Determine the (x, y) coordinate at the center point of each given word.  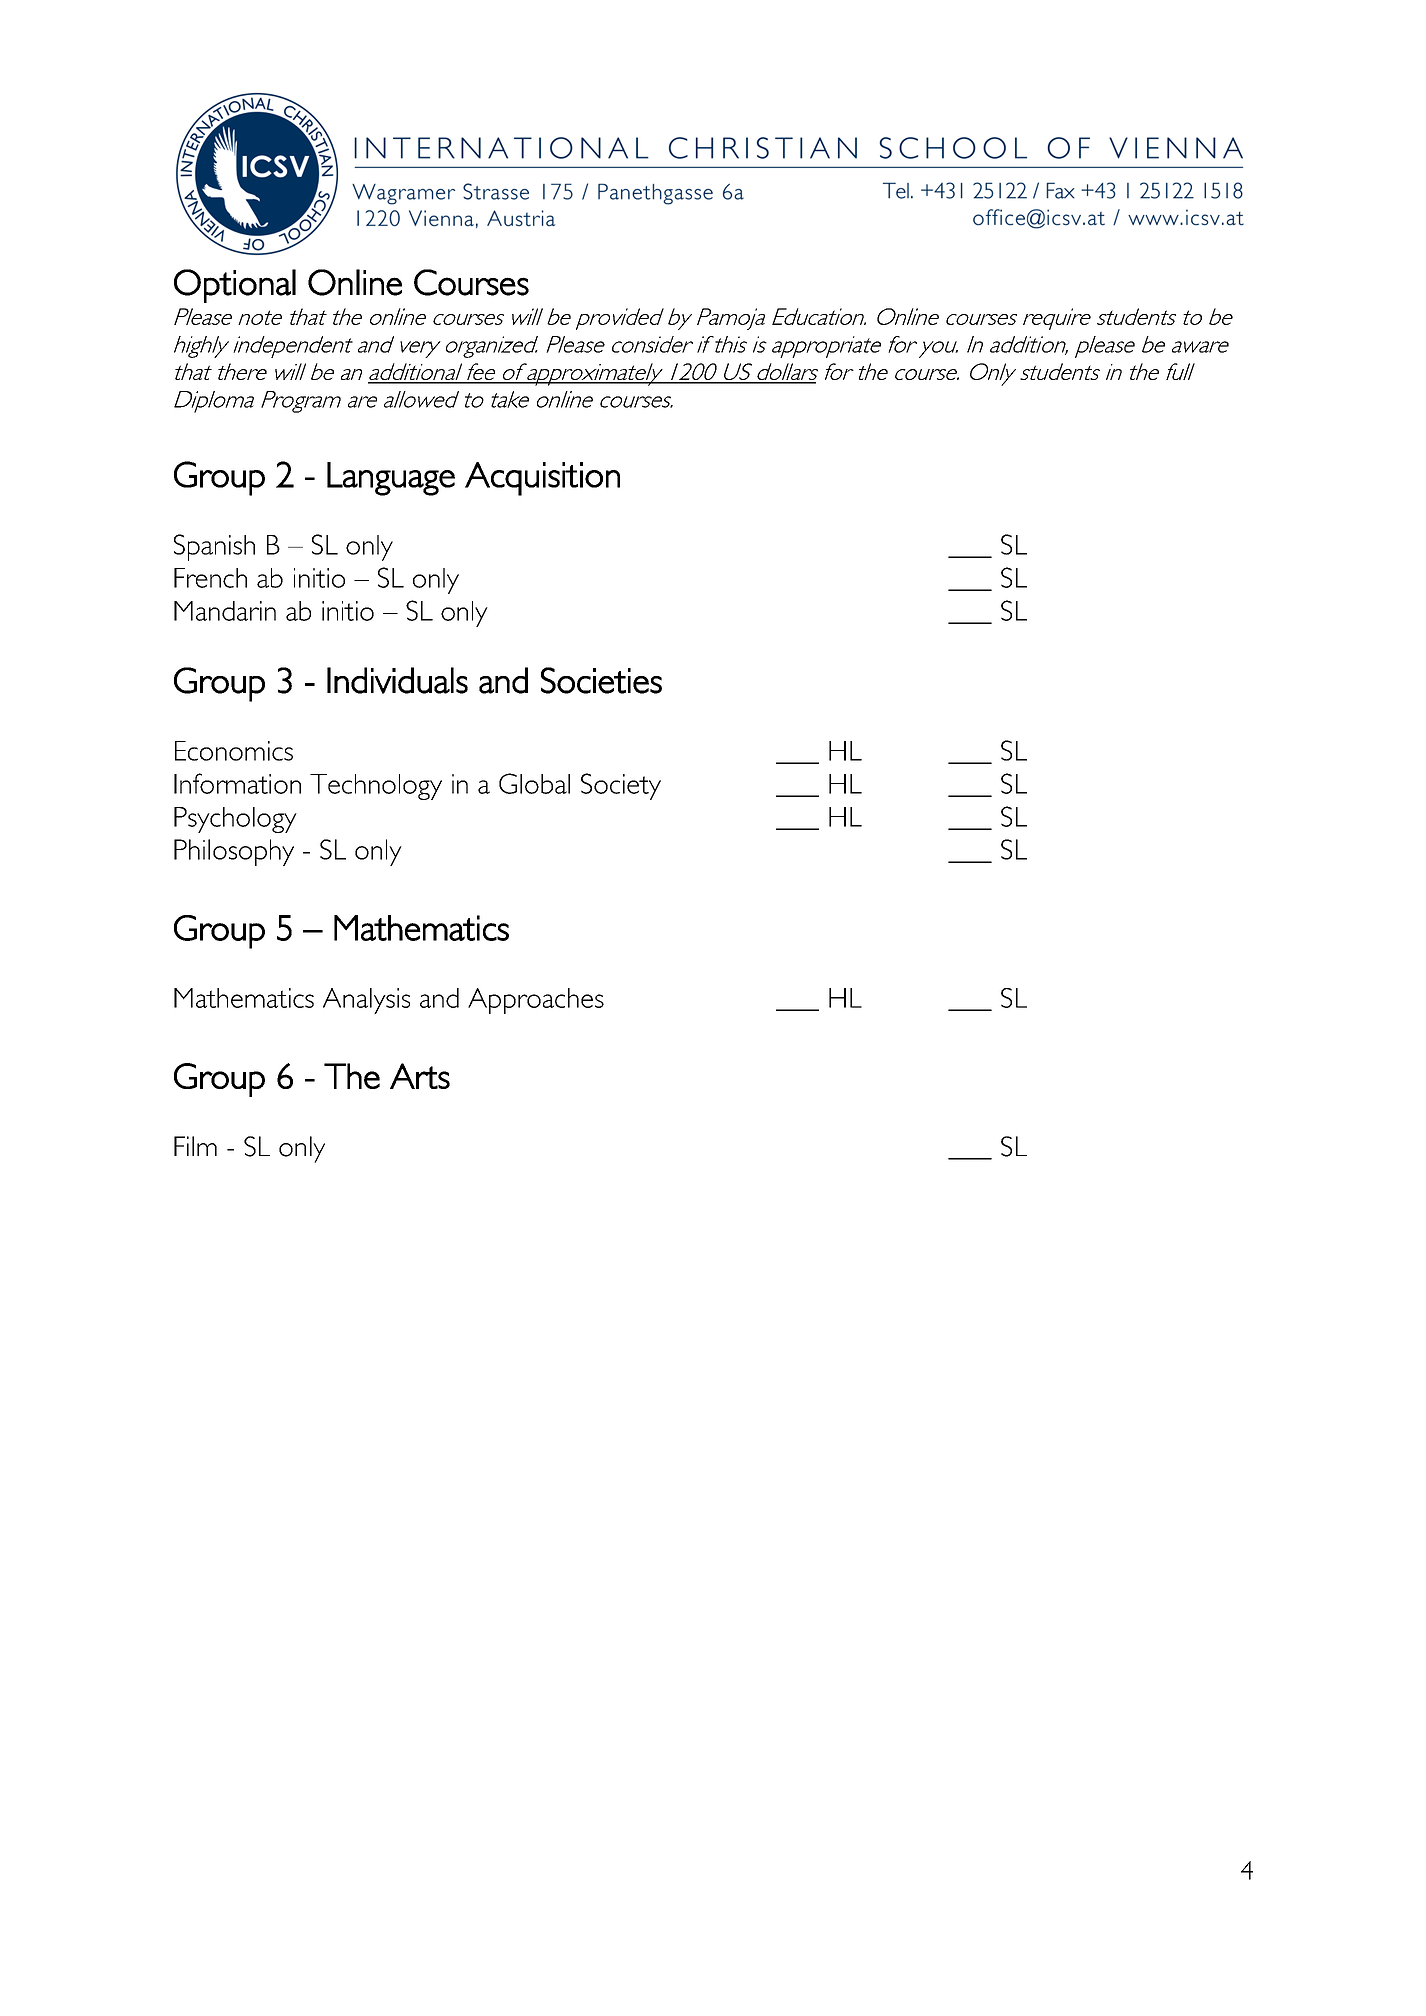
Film (195, 1146)
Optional (235, 286)
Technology (376, 787)
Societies (601, 680)
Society (621, 786)
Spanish (214, 547)
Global (534, 783)
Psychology (235, 820)
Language (391, 479)
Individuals (397, 680)
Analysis (366, 1001)
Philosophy (234, 852)
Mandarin (225, 611)
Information (237, 783)
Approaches (536, 1001)
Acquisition (542, 479)
